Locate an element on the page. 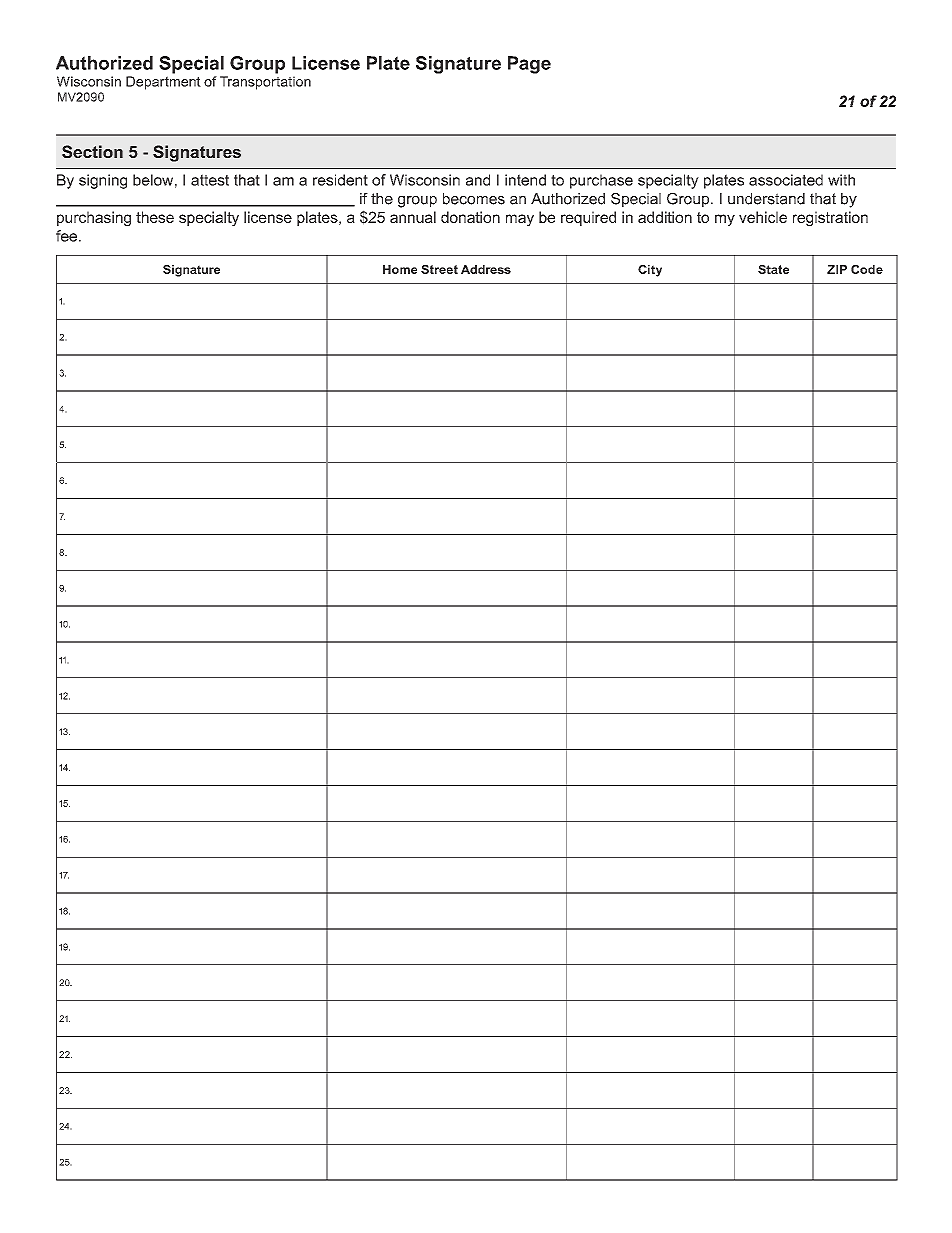 The image size is (952, 1233). resident is located at coordinates (340, 180).
